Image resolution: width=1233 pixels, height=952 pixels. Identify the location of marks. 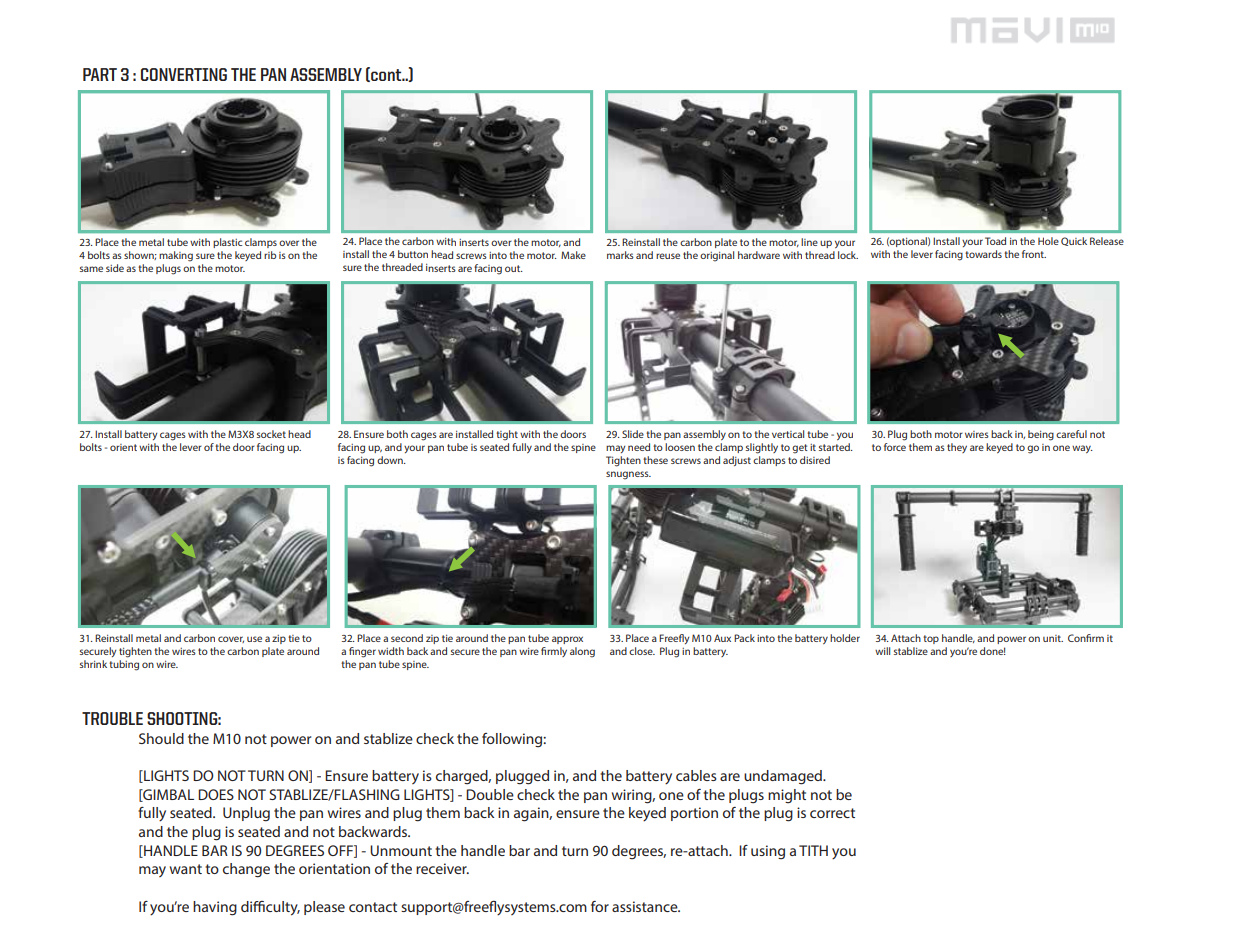
(620, 255).
